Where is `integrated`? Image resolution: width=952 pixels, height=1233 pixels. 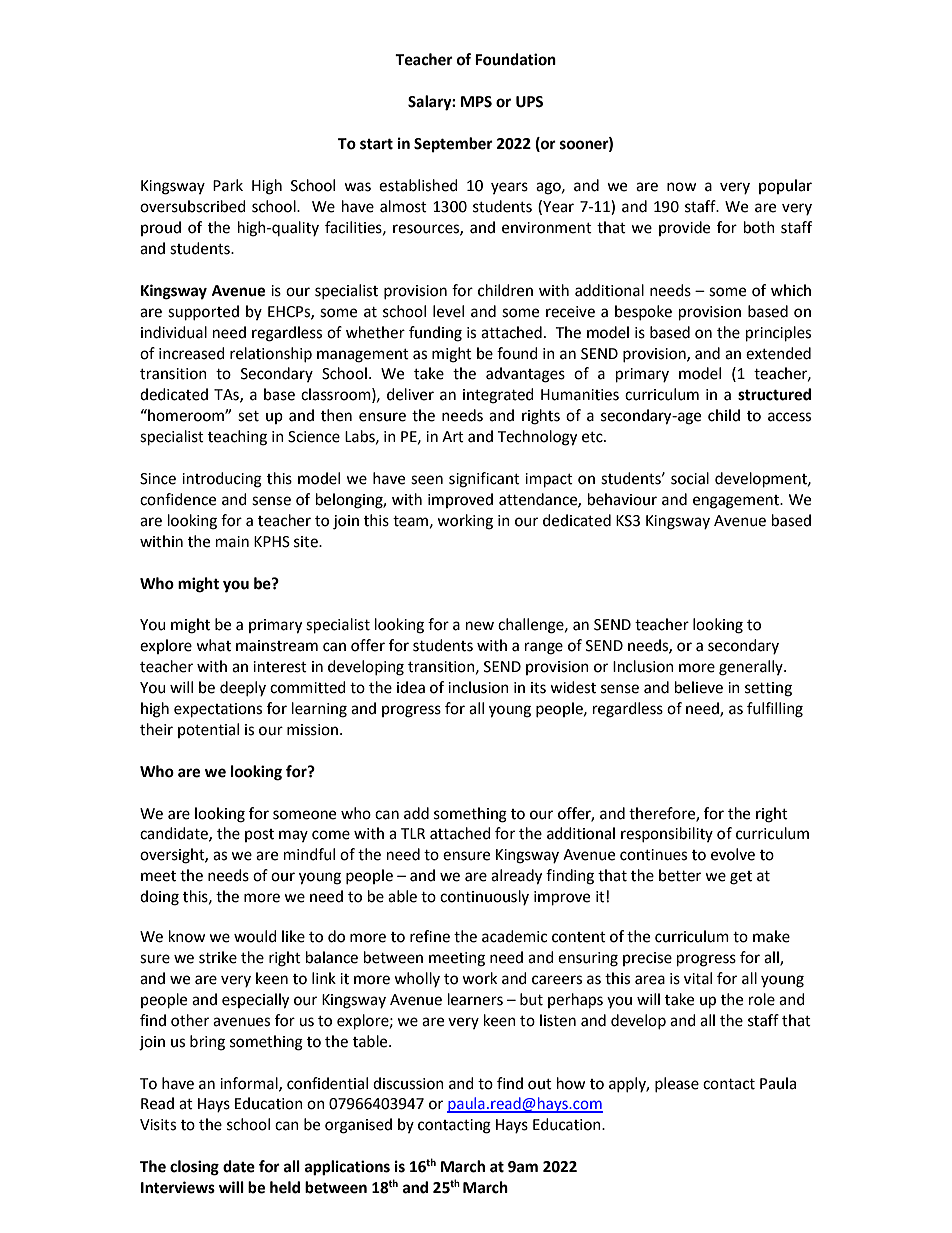 integrated is located at coordinates (498, 396).
